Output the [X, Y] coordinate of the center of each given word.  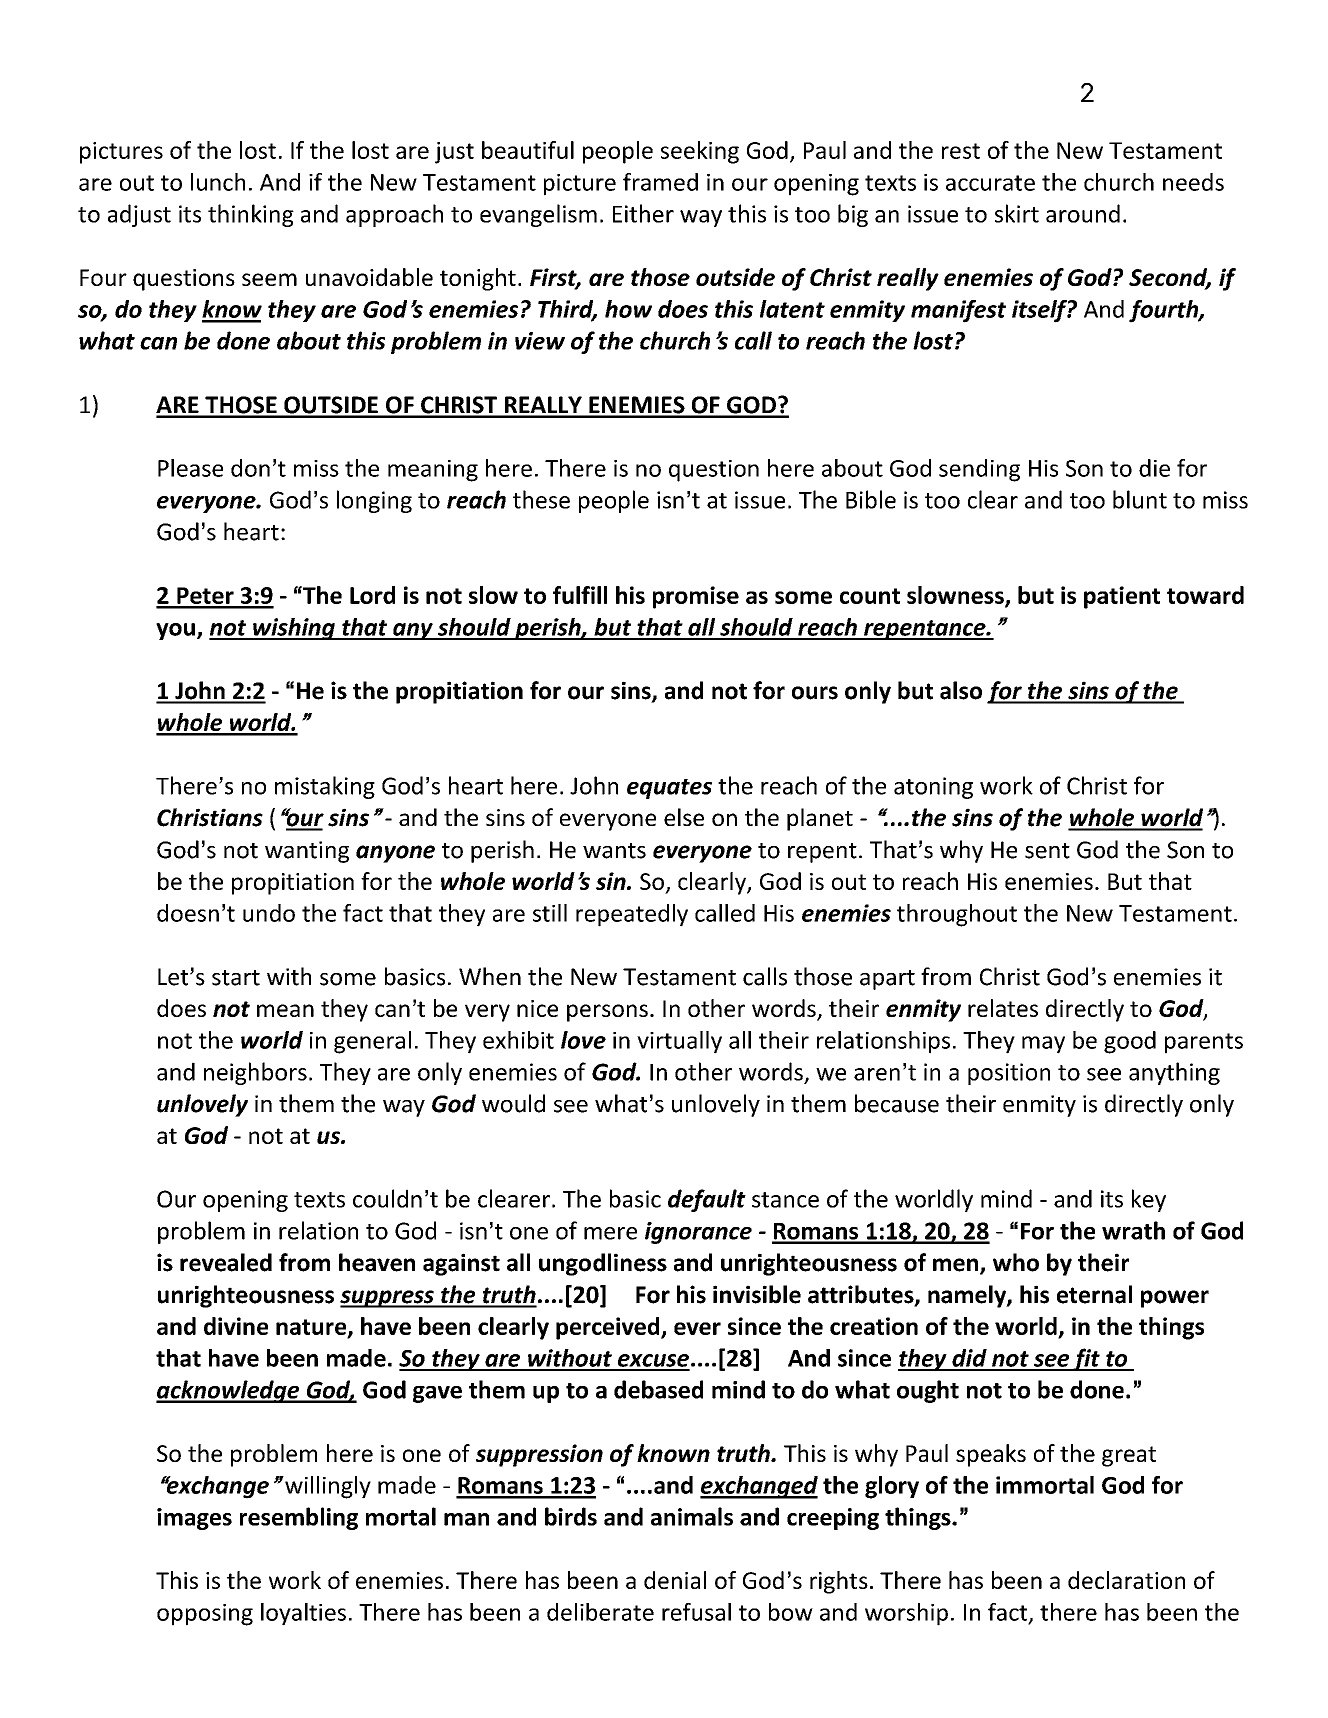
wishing [294, 629]
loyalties [303, 1614]
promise [696, 597]
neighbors [255, 1073]
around [1083, 213]
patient [1122, 597]
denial [675, 1580]
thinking [251, 215]
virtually [679, 1042]
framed [660, 182]
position [1009, 1074]
